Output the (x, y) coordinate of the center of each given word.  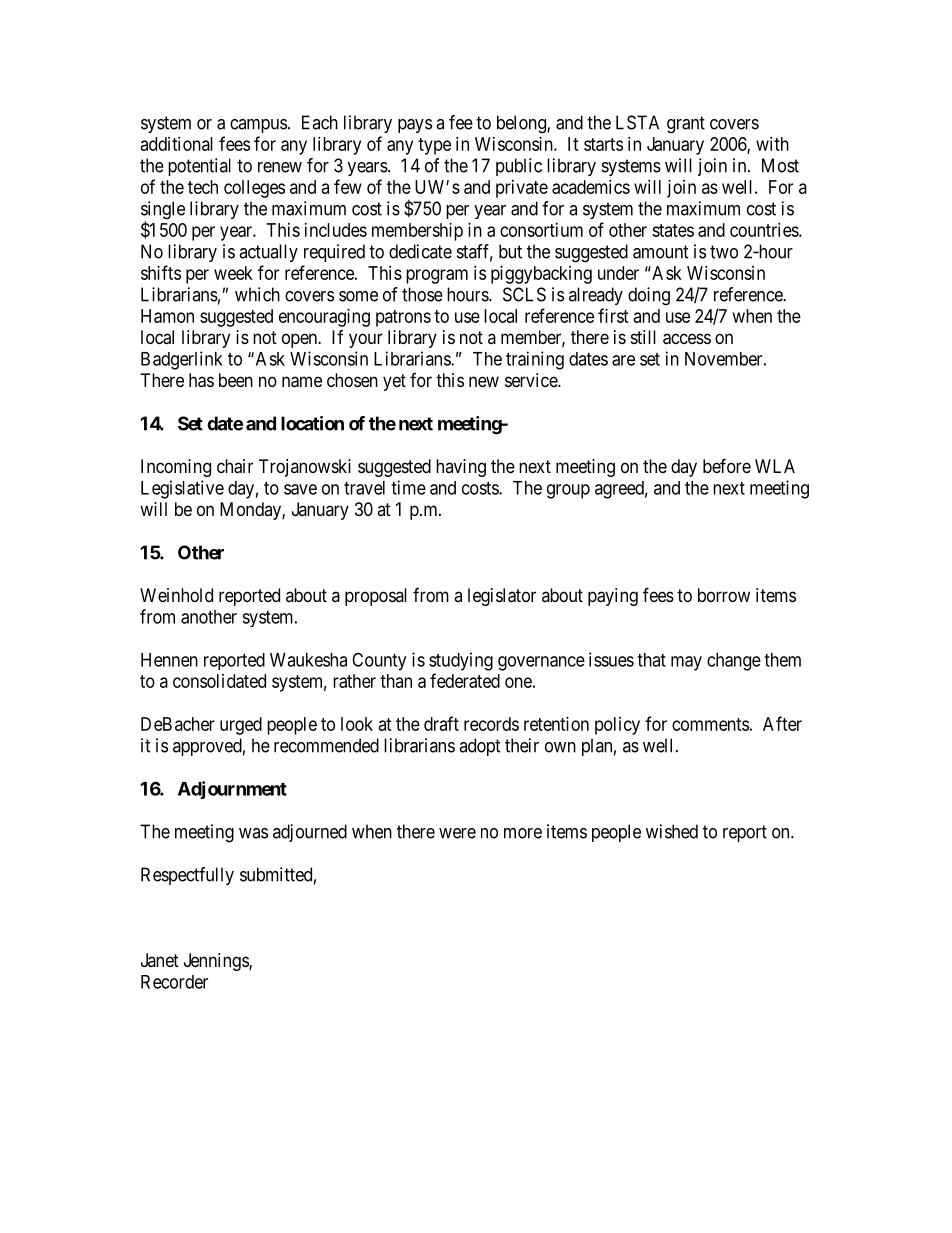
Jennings (217, 962)
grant (686, 125)
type (434, 146)
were (457, 833)
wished (672, 831)
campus (258, 126)
